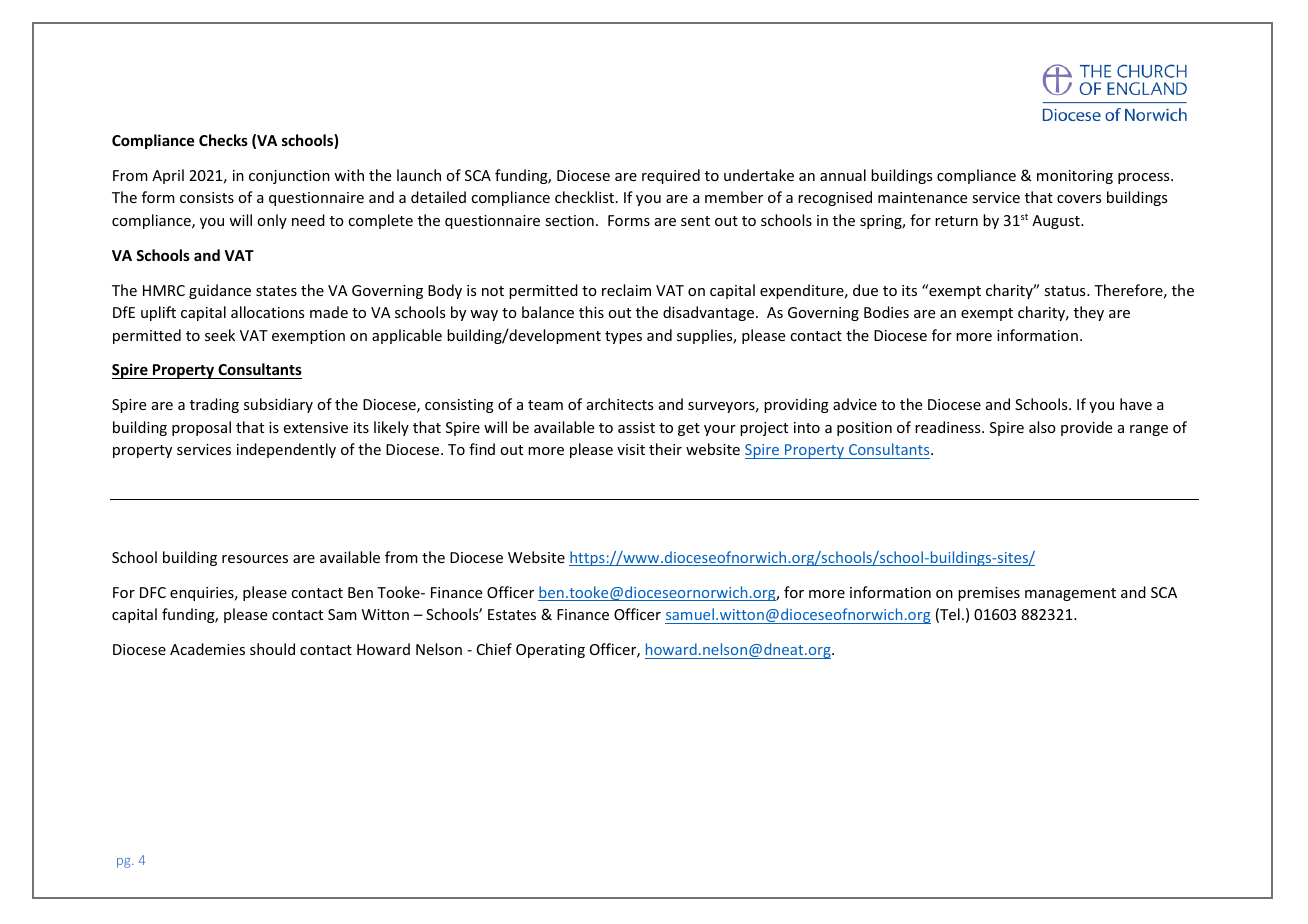  What do you see at coordinates (631, 449) in the document?
I see `visit` at bounding box center [631, 449].
